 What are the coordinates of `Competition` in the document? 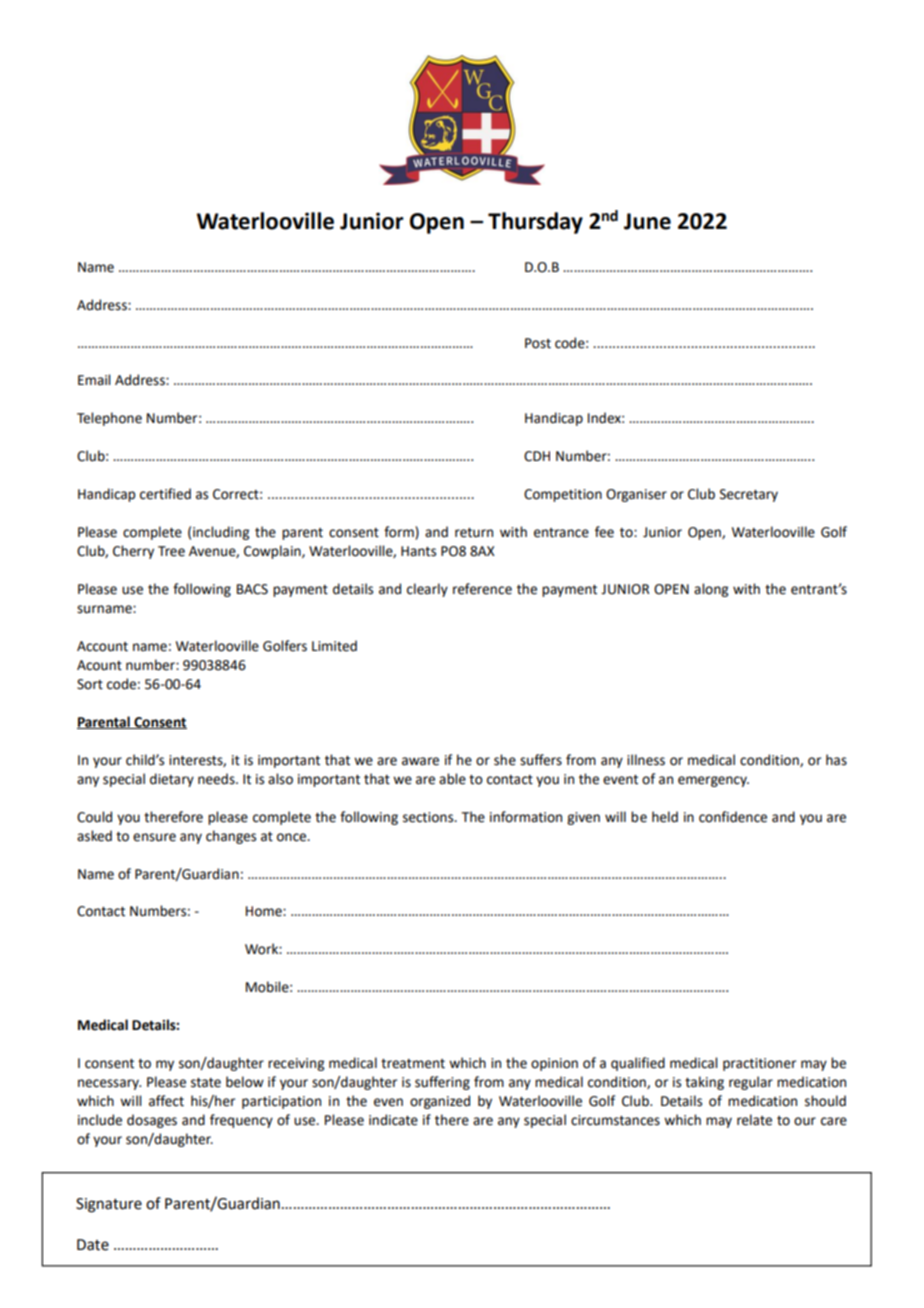 It's located at (563, 495).
